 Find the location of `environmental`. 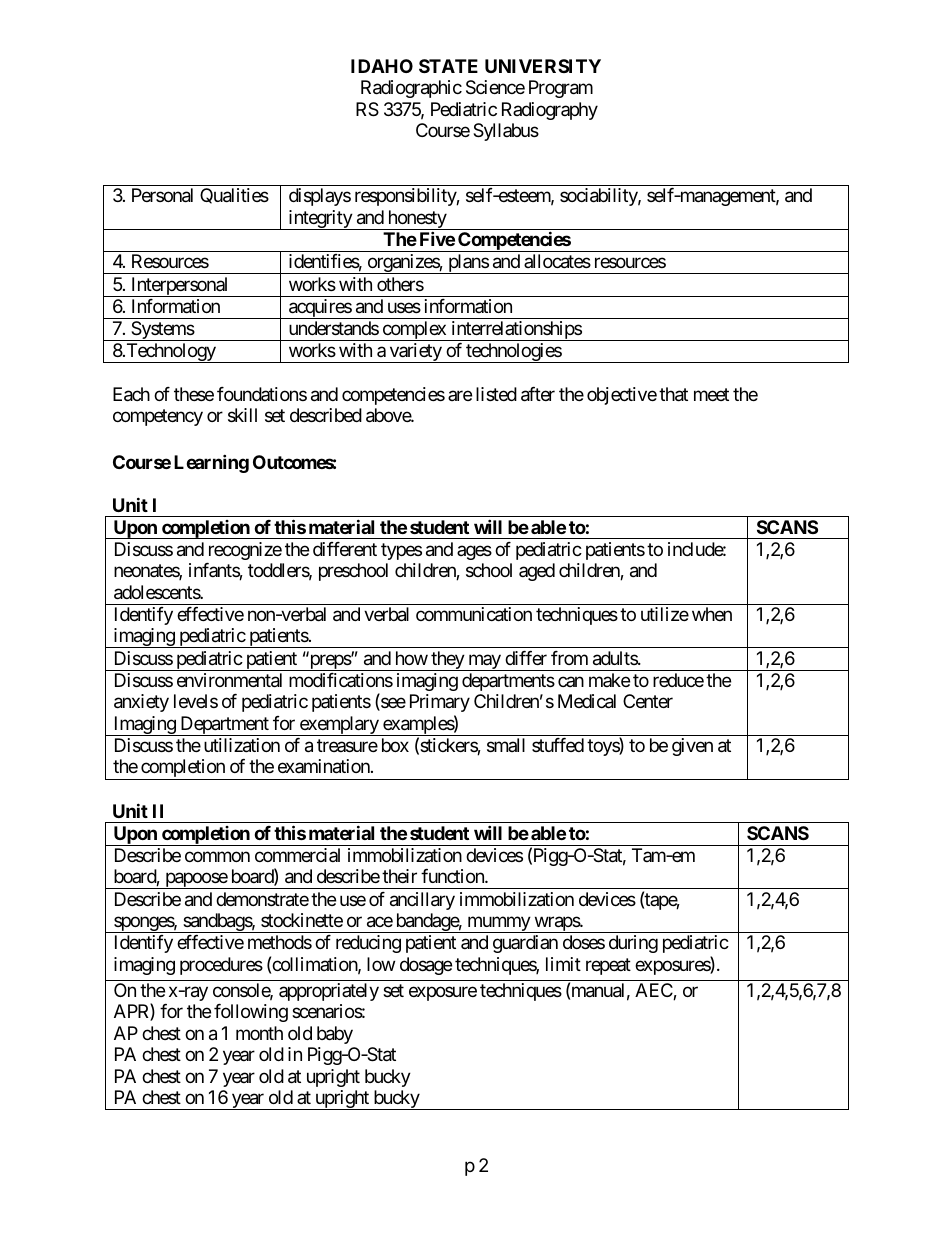

environmental is located at coordinates (229, 680).
